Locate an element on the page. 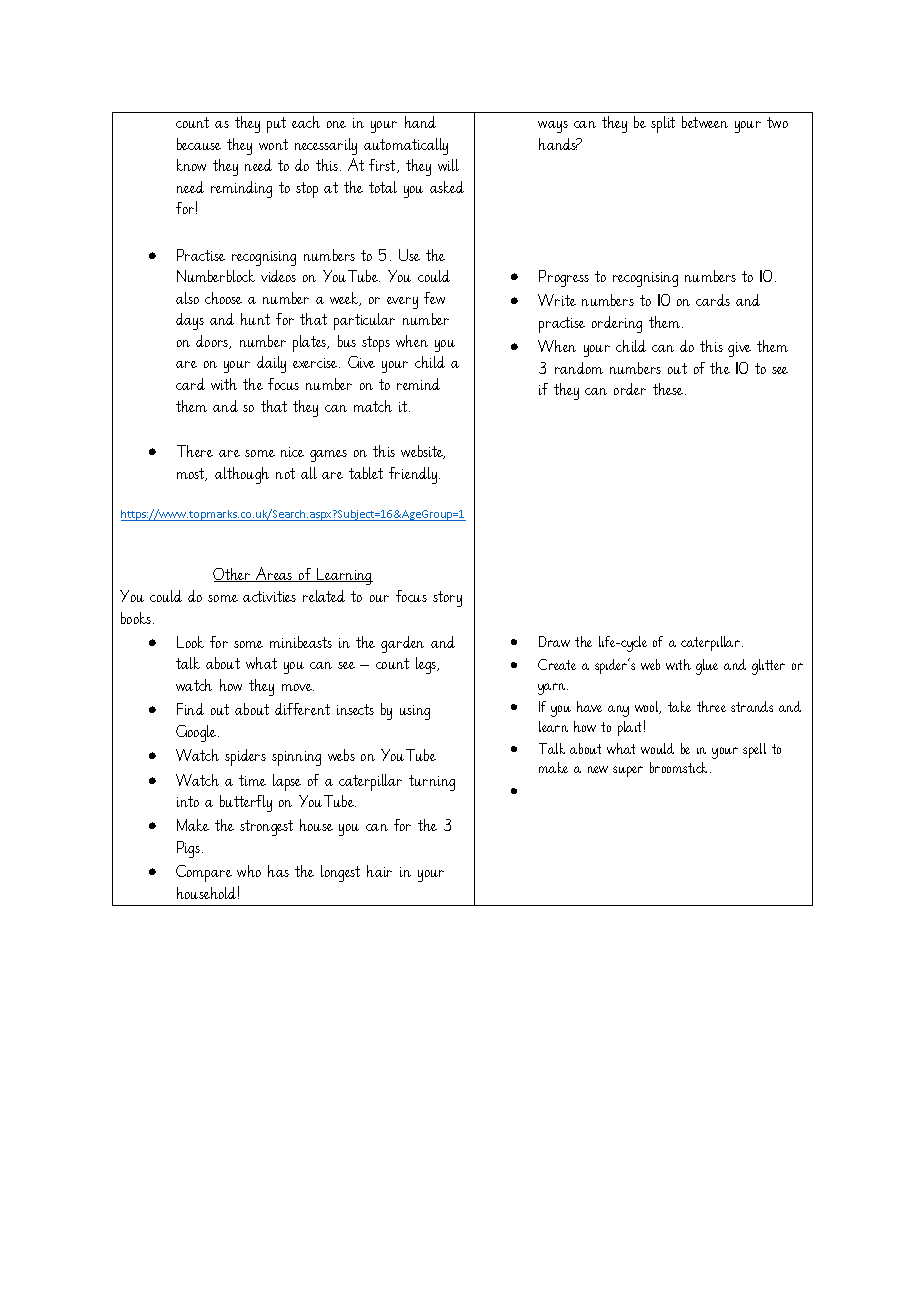 This image has width=924, height=1308. these is located at coordinates (669, 389).
